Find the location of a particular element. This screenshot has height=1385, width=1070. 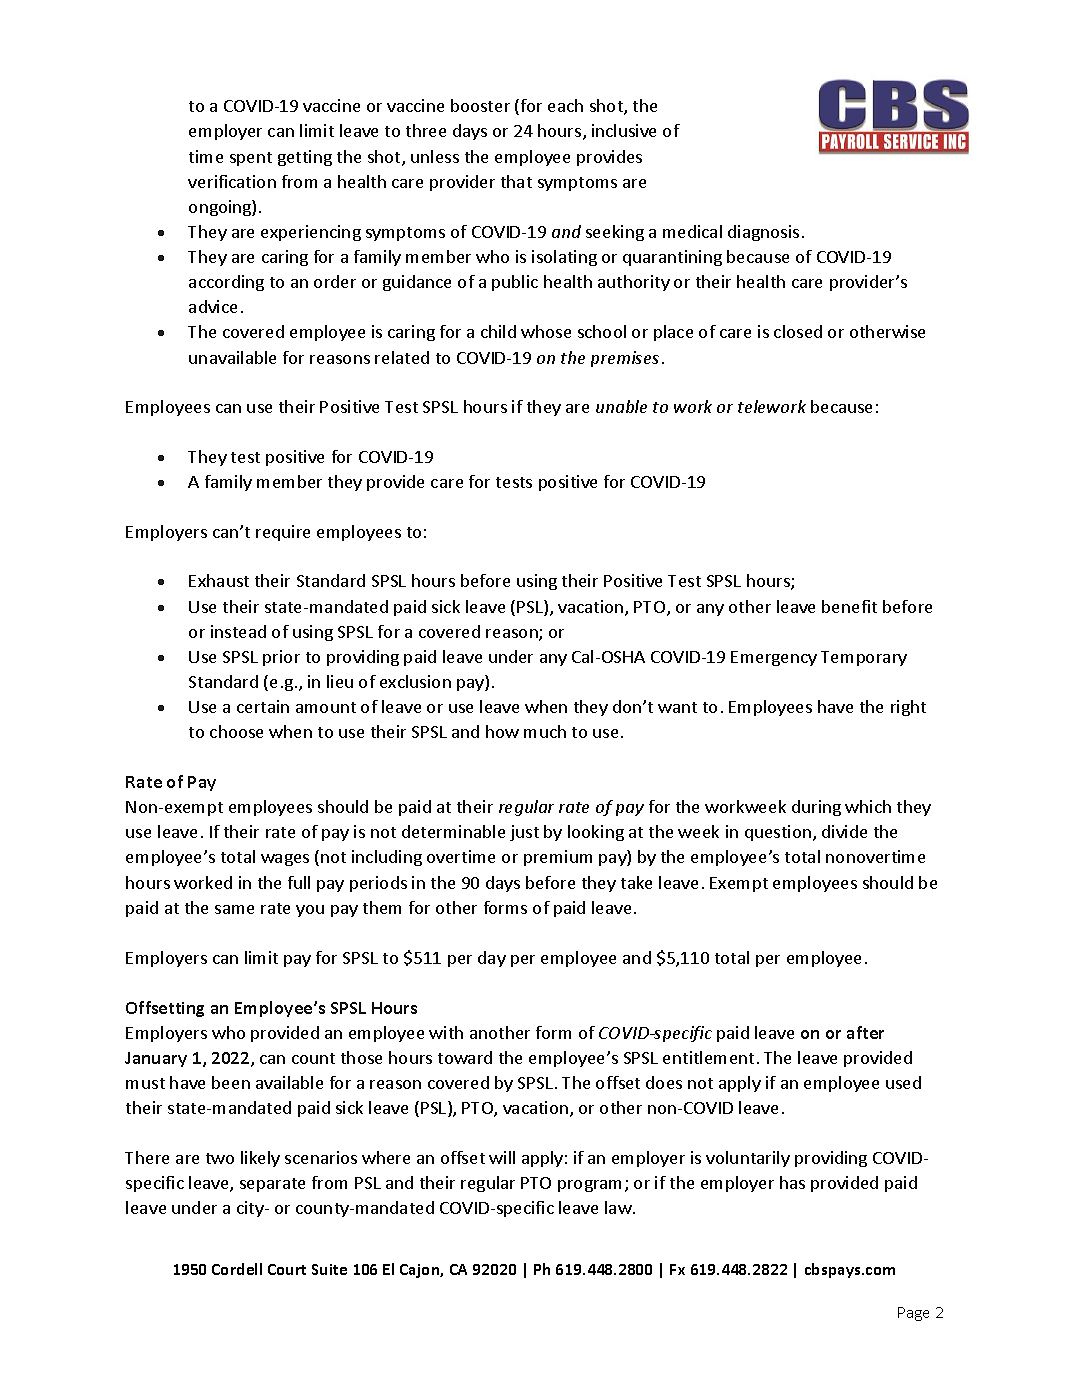

unable is located at coordinates (621, 406).
